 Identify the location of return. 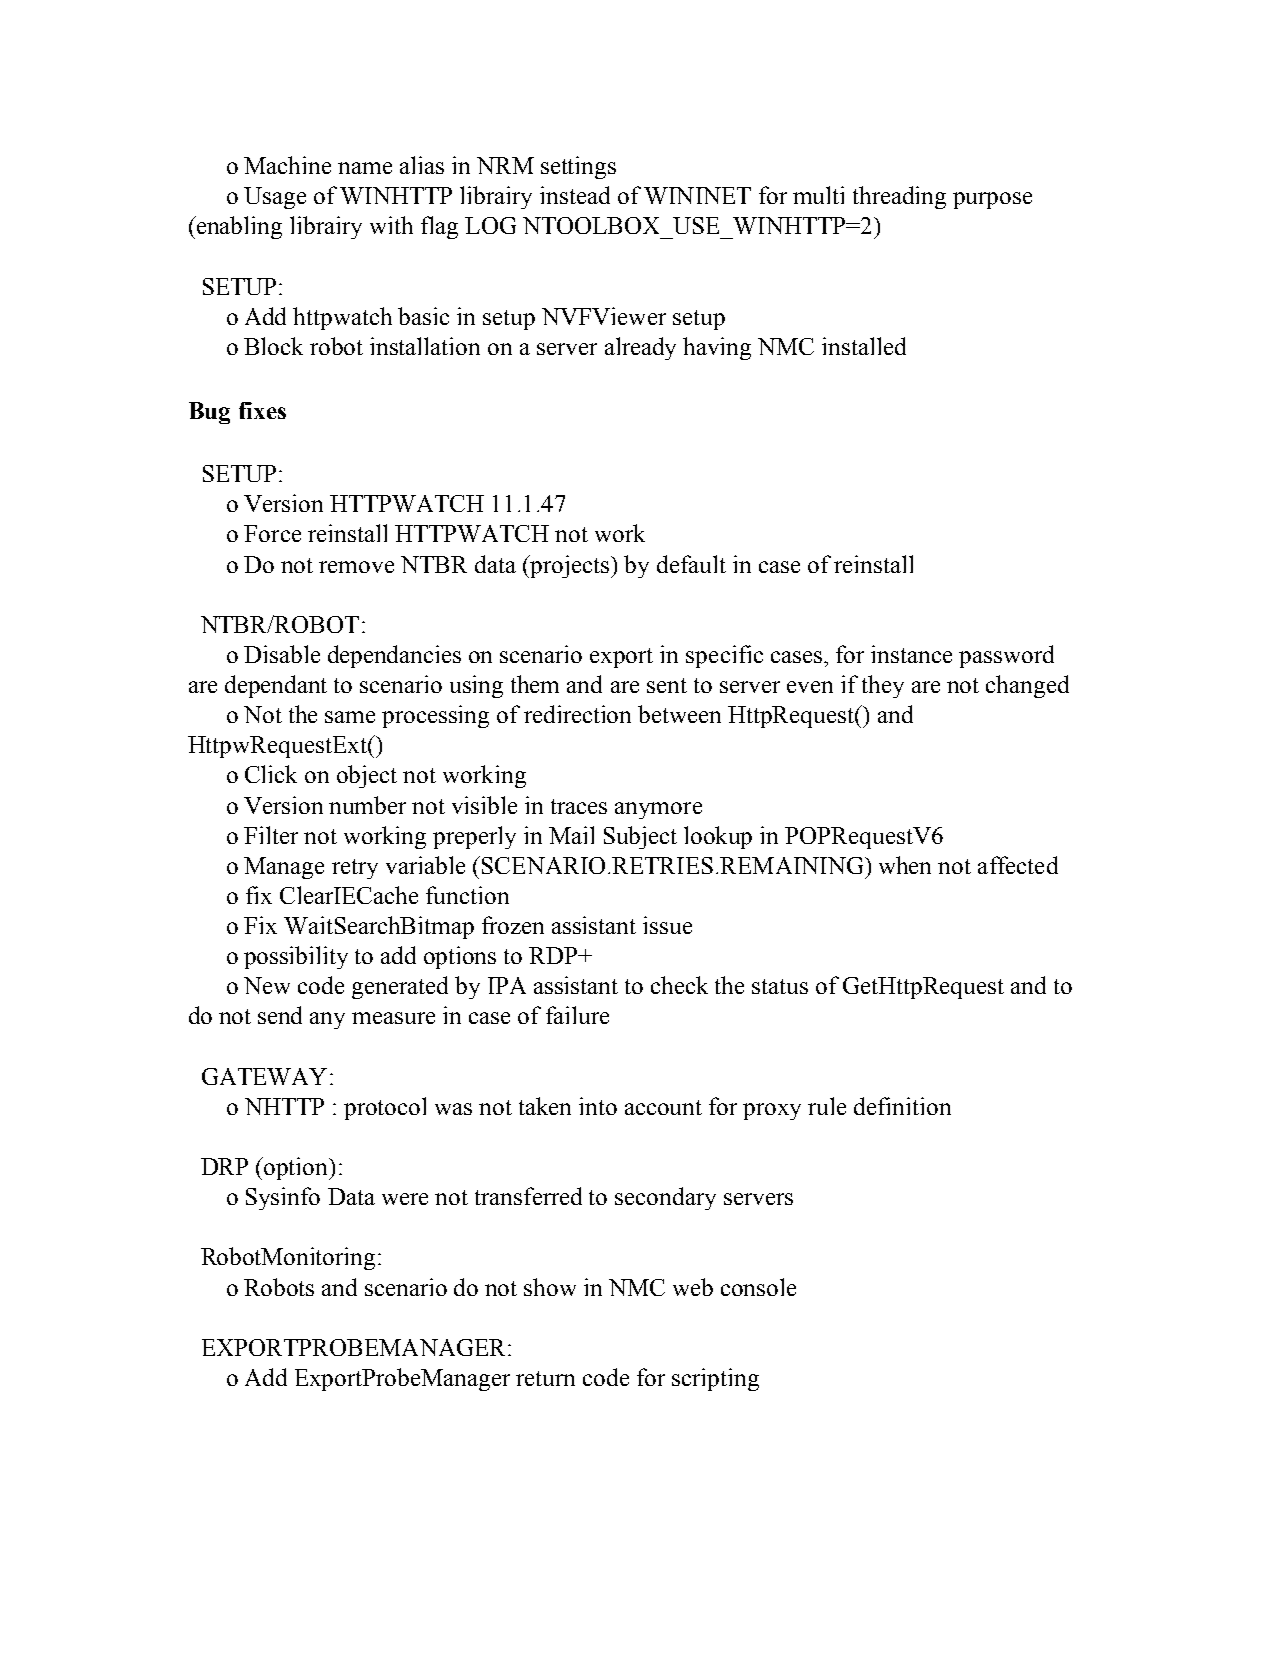
(545, 1378).
